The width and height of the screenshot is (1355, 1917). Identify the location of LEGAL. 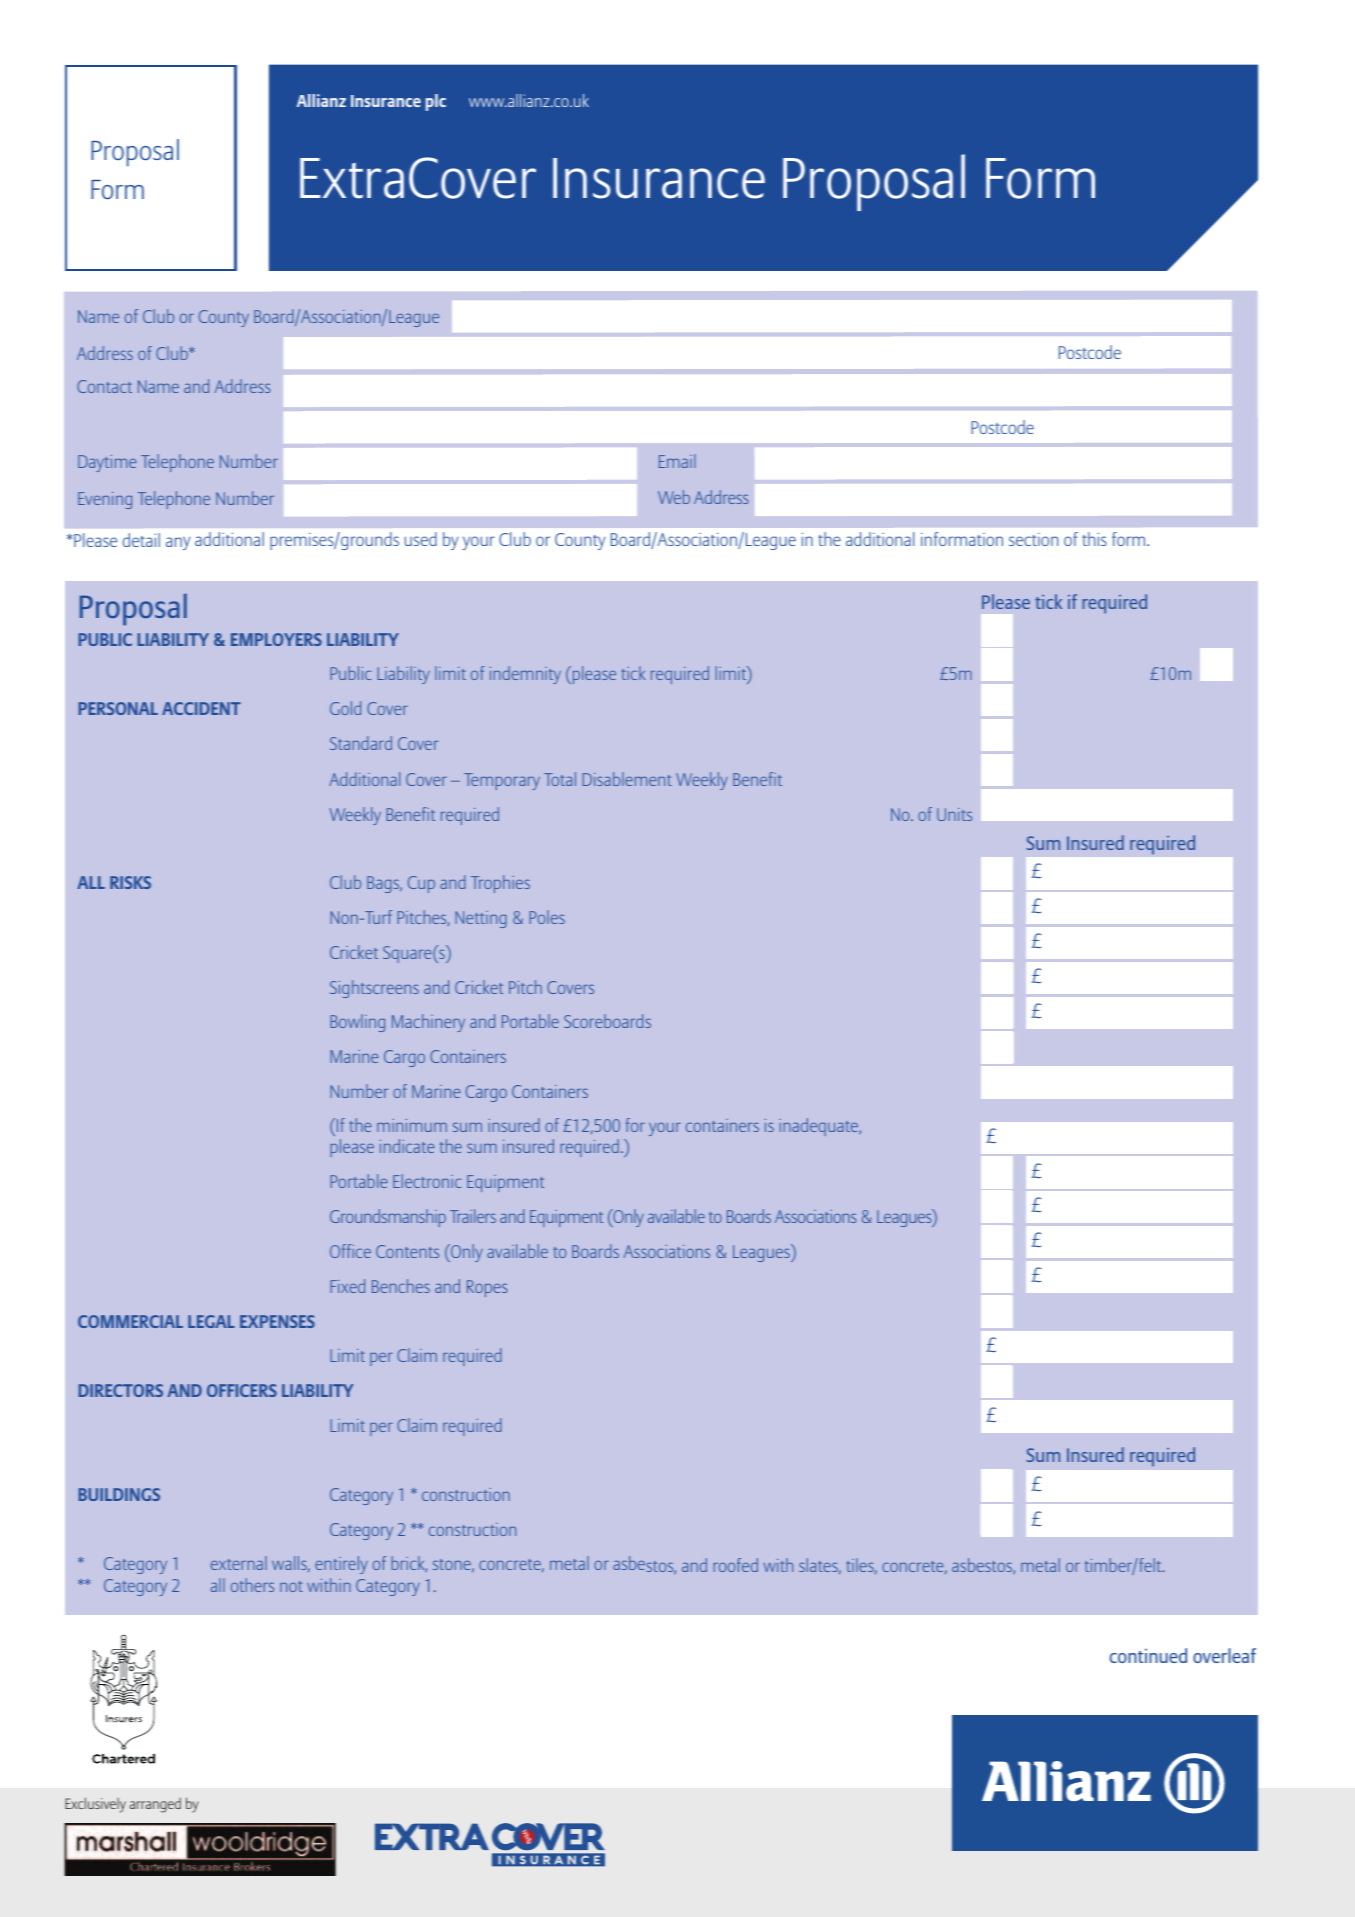
(211, 1321).
